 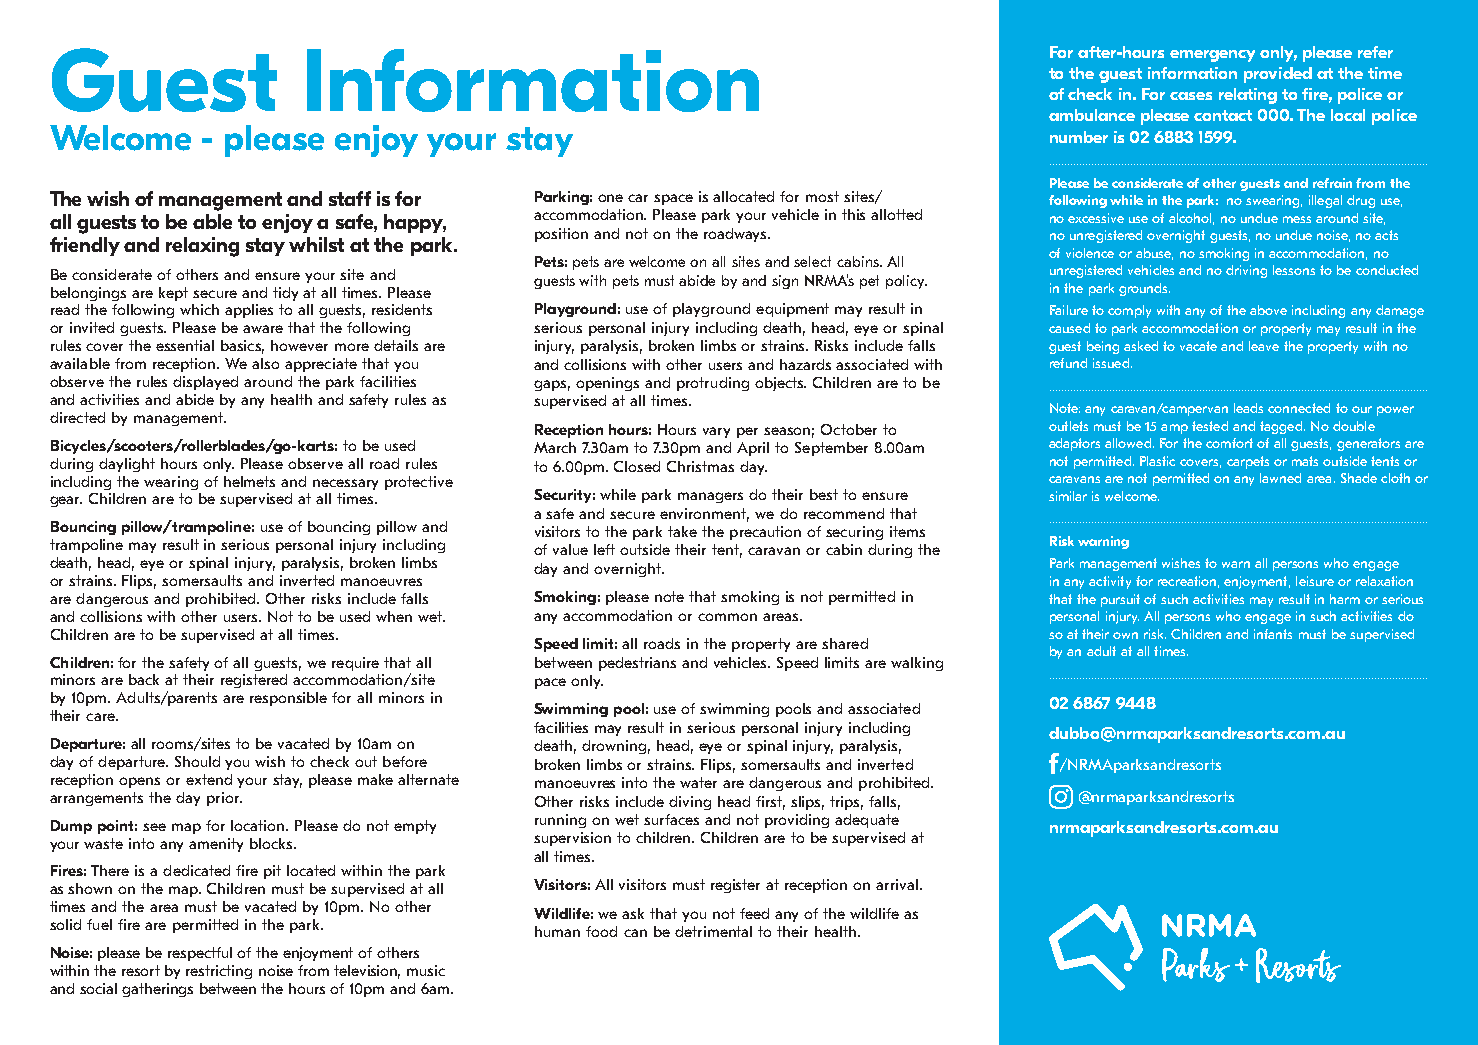 I want to click on infants, so click(x=1273, y=634).
